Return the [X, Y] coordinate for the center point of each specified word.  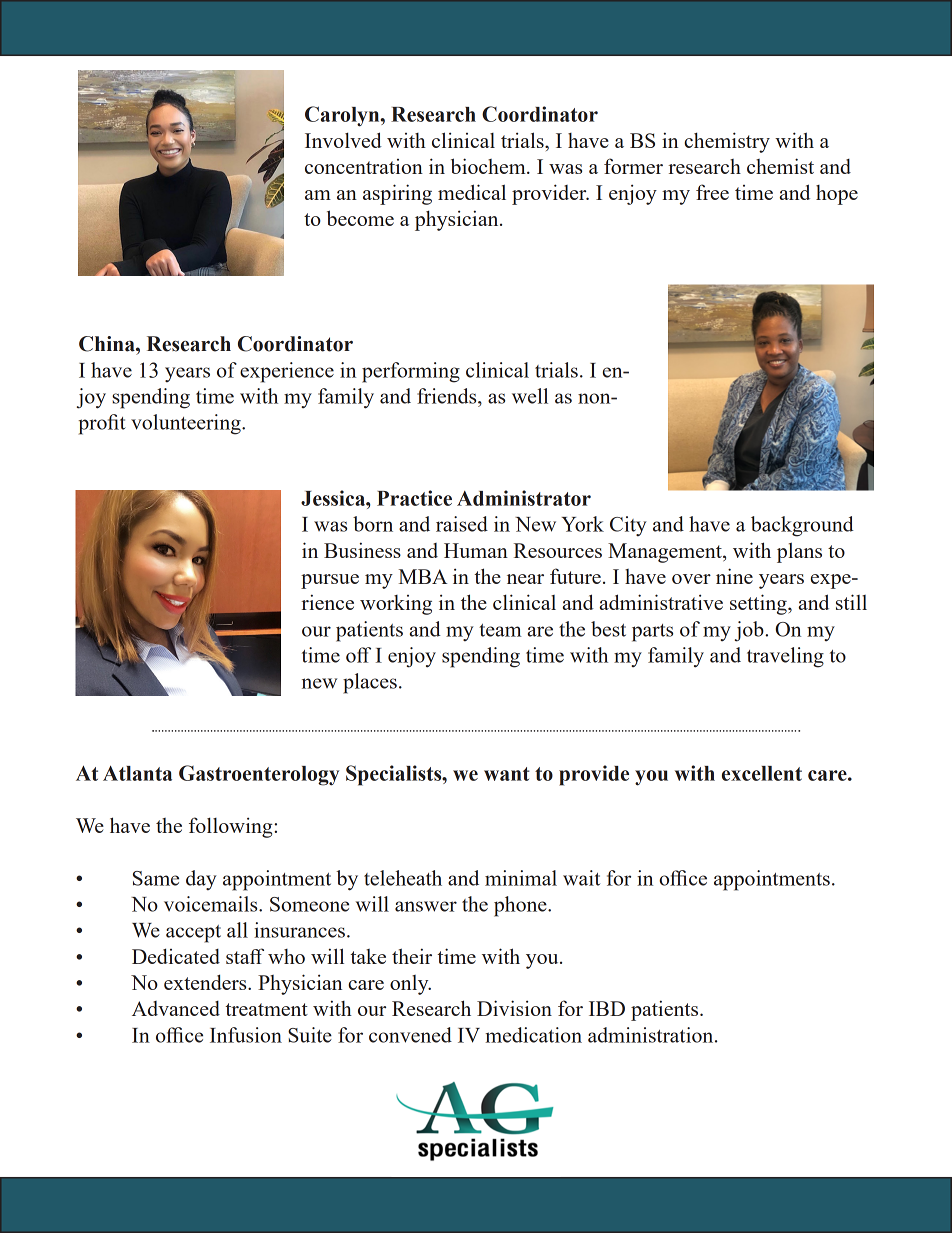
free [712, 192]
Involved [343, 140]
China [108, 344]
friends [448, 396]
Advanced [176, 1008]
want [507, 774]
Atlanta [137, 773]
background [802, 526]
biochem [489, 166]
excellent [762, 773]
